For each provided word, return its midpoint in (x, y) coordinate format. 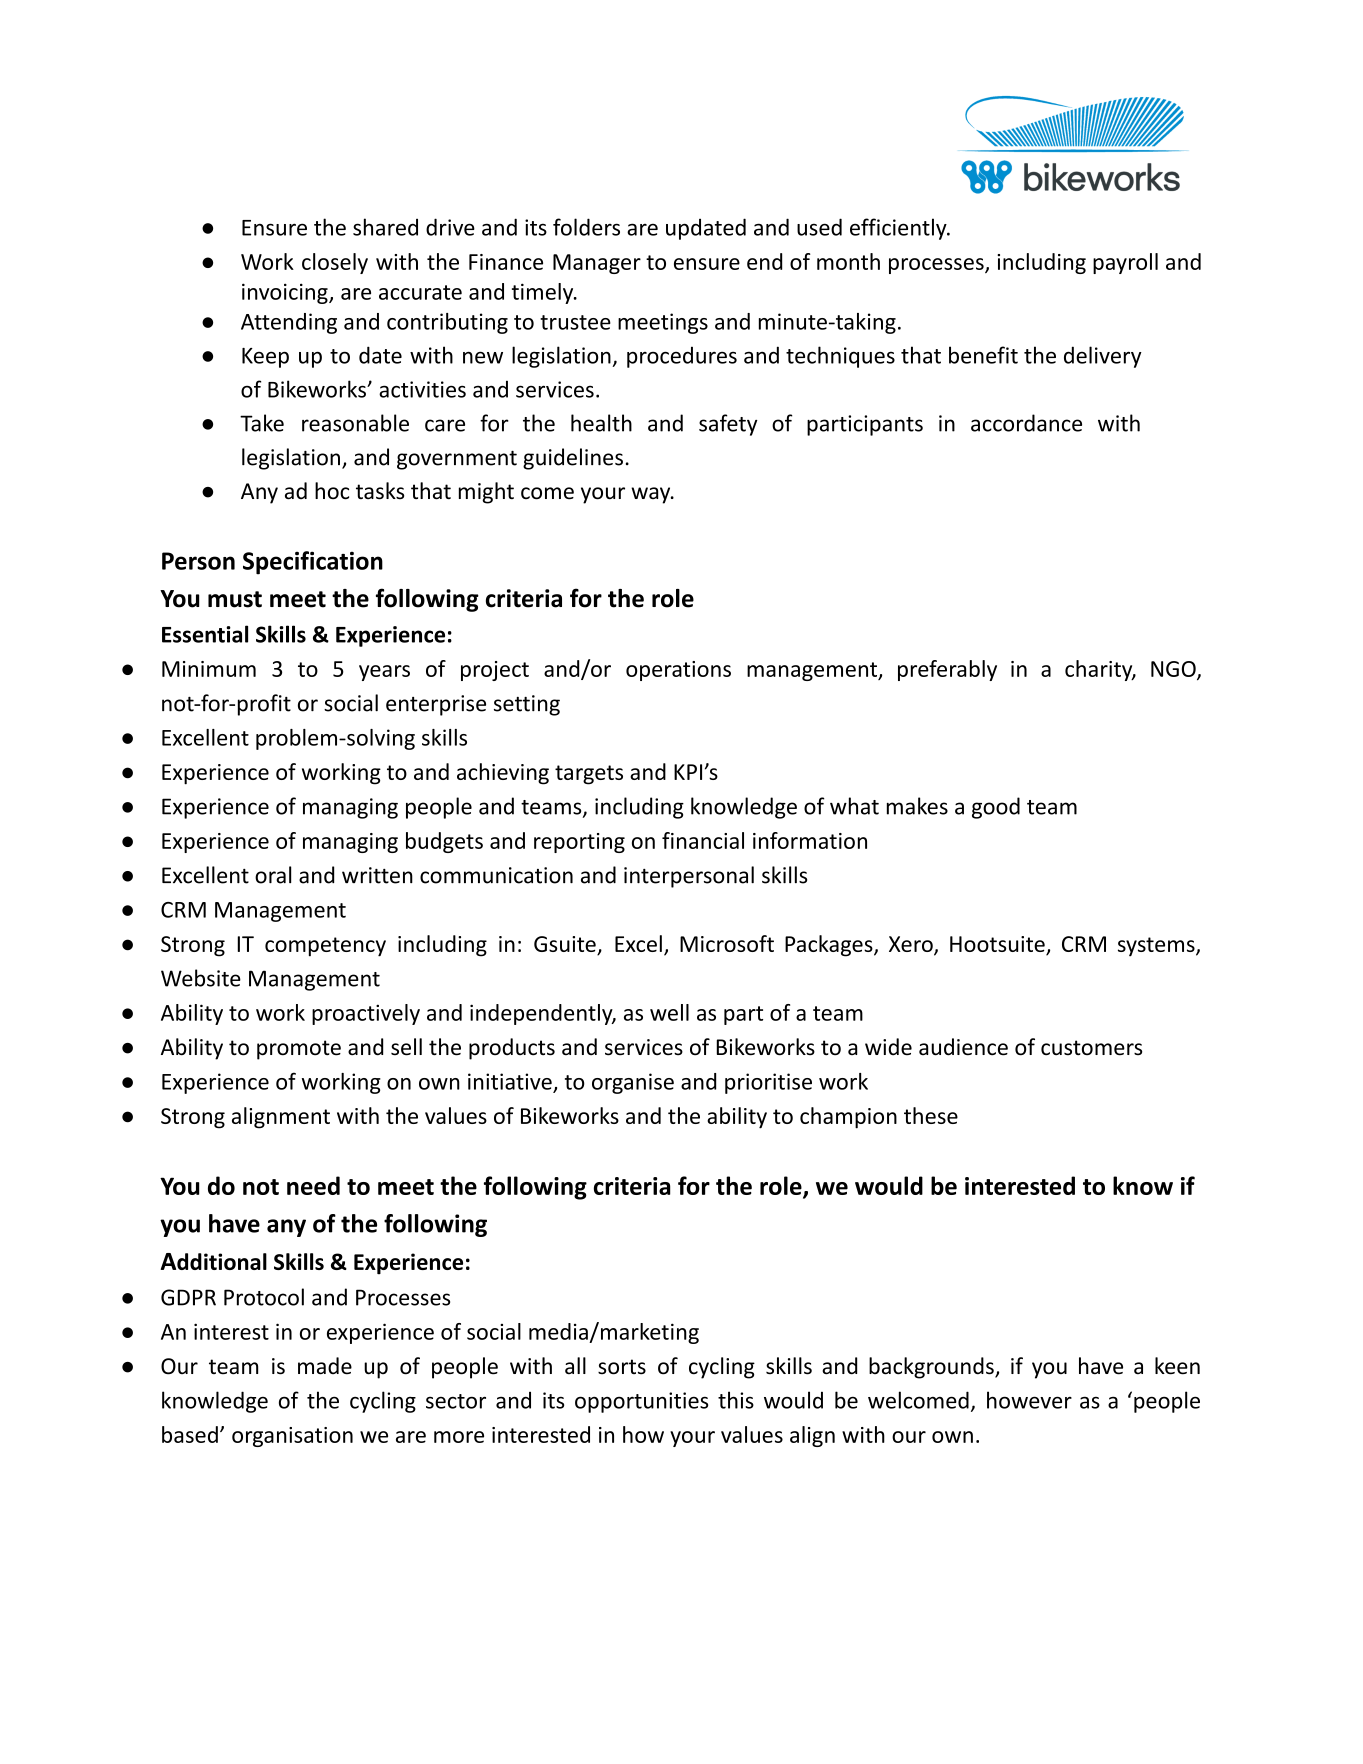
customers (1091, 1048)
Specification (313, 563)
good (996, 808)
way (652, 495)
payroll (1125, 263)
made (325, 1366)
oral (273, 875)
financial (703, 840)
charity (1100, 670)
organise (633, 1083)
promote (299, 1050)
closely (335, 263)
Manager (597, 264)
